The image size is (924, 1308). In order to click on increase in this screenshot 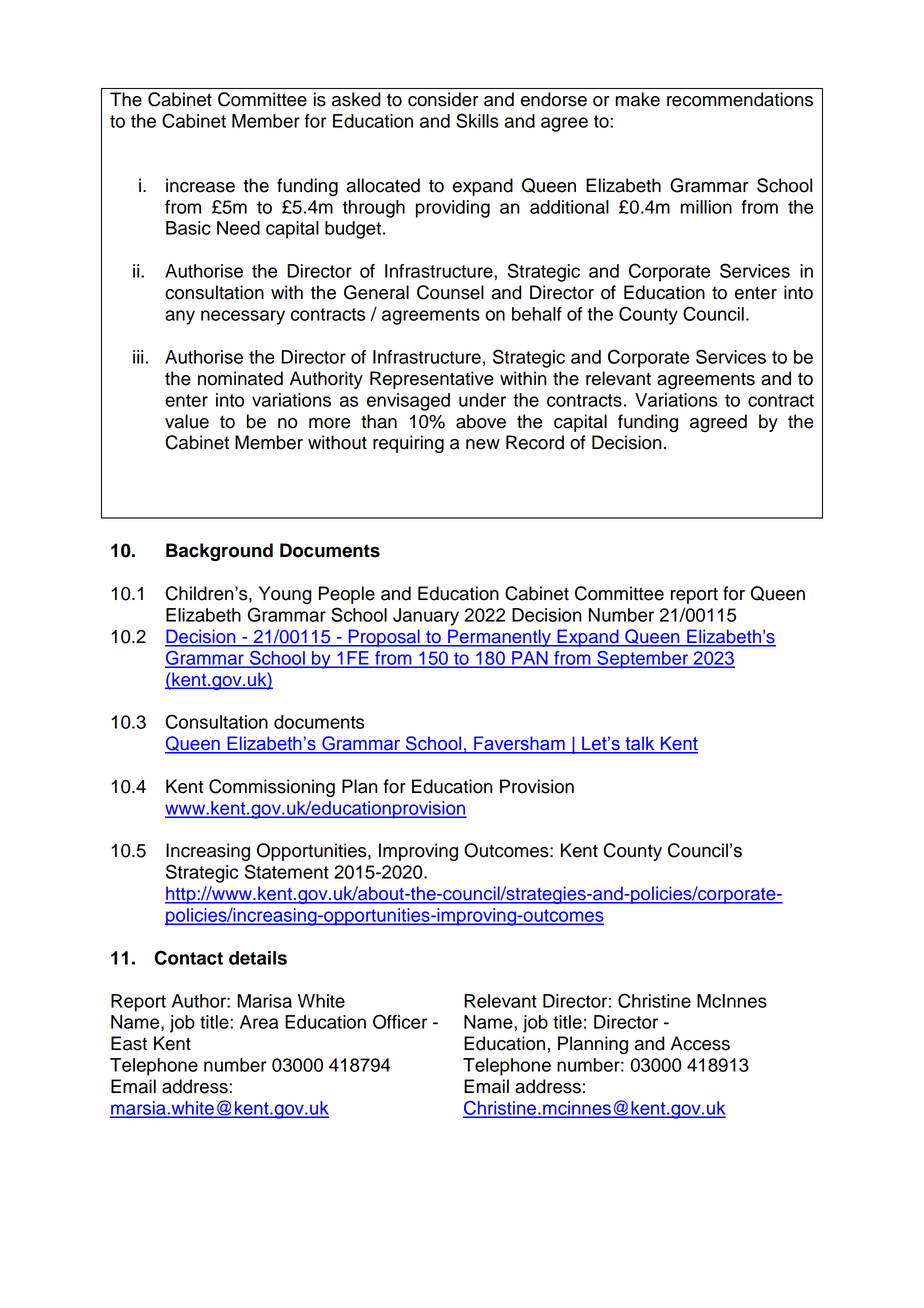, I will do `click(200, 185)`.
